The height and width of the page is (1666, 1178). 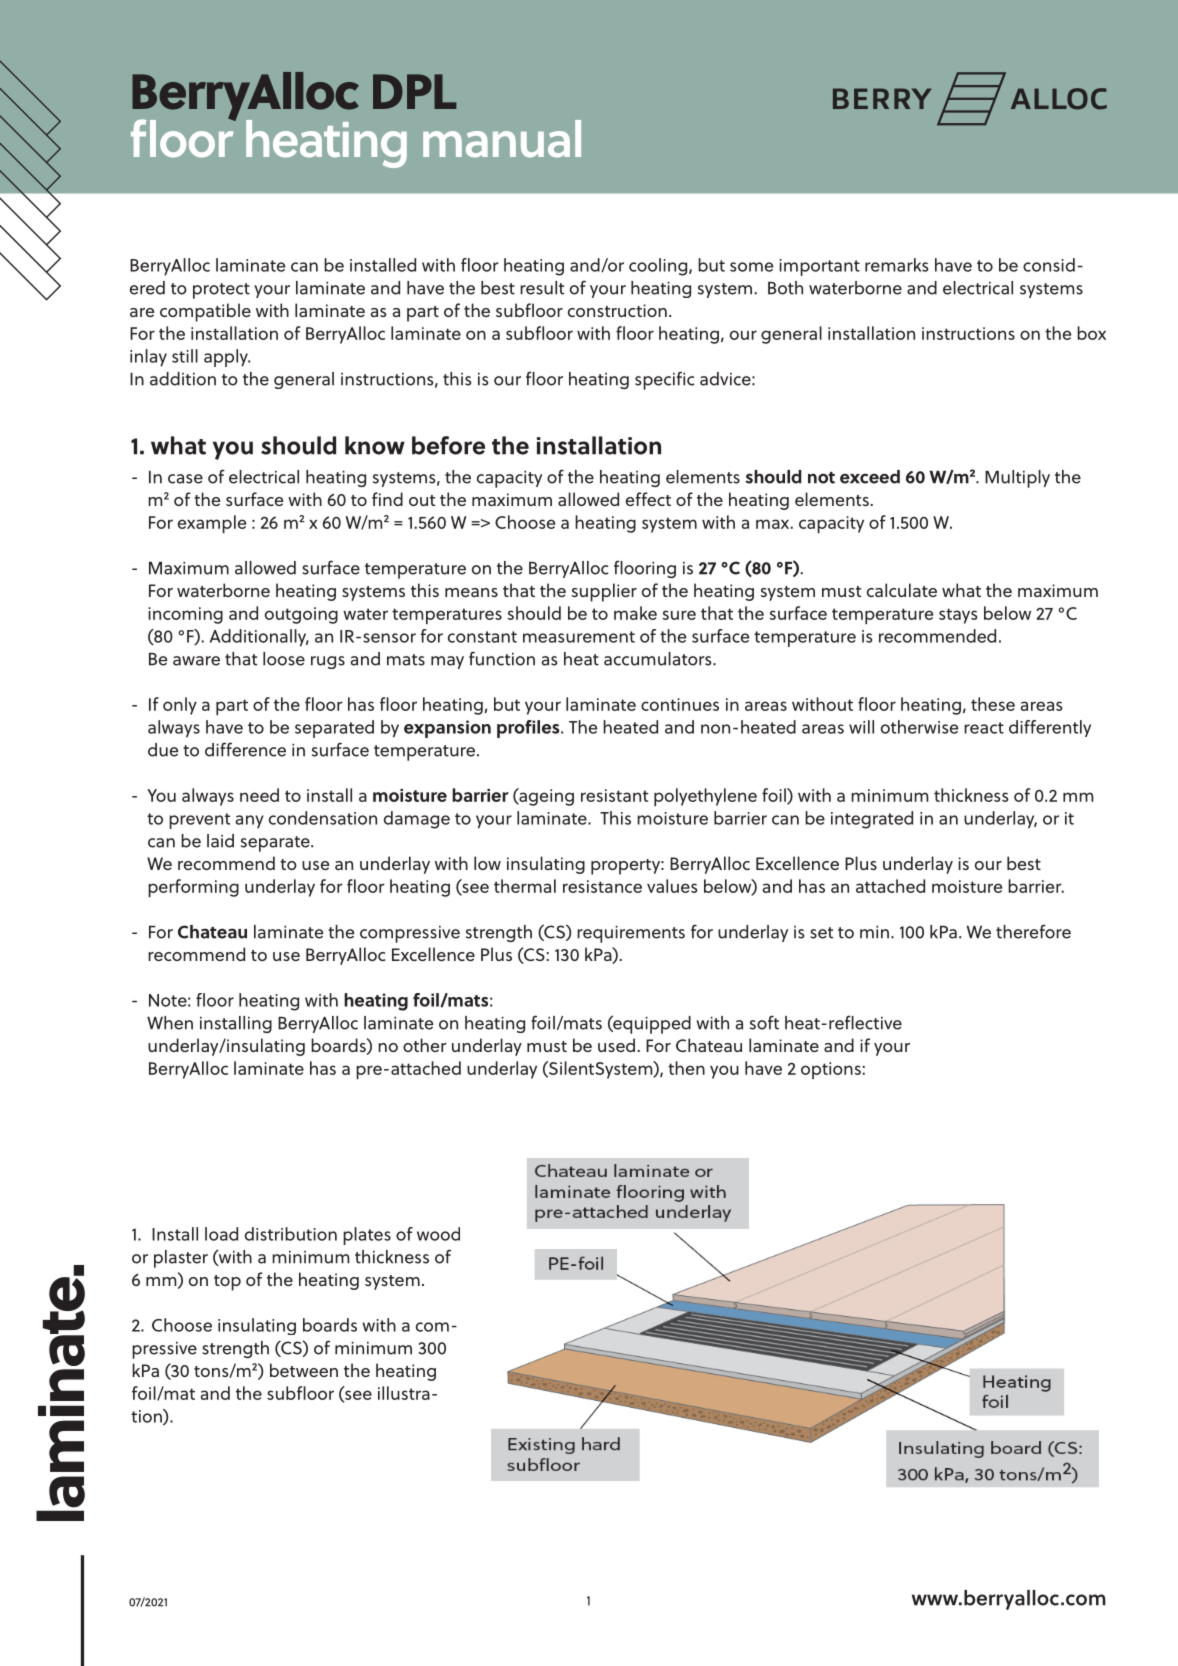 I want to click on remarks, so click(x=896, y=265).
